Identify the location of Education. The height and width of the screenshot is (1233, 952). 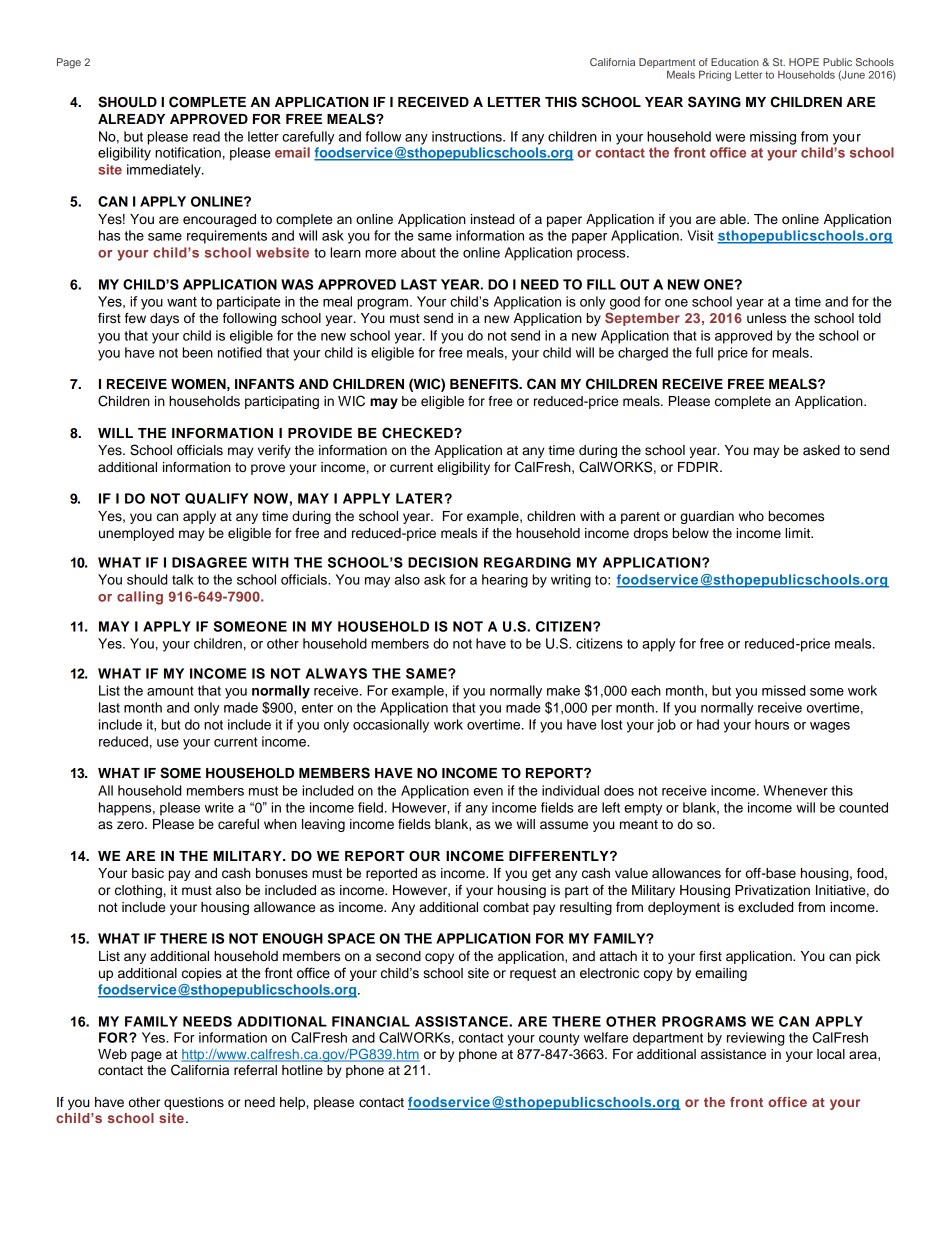
(735, 62).
